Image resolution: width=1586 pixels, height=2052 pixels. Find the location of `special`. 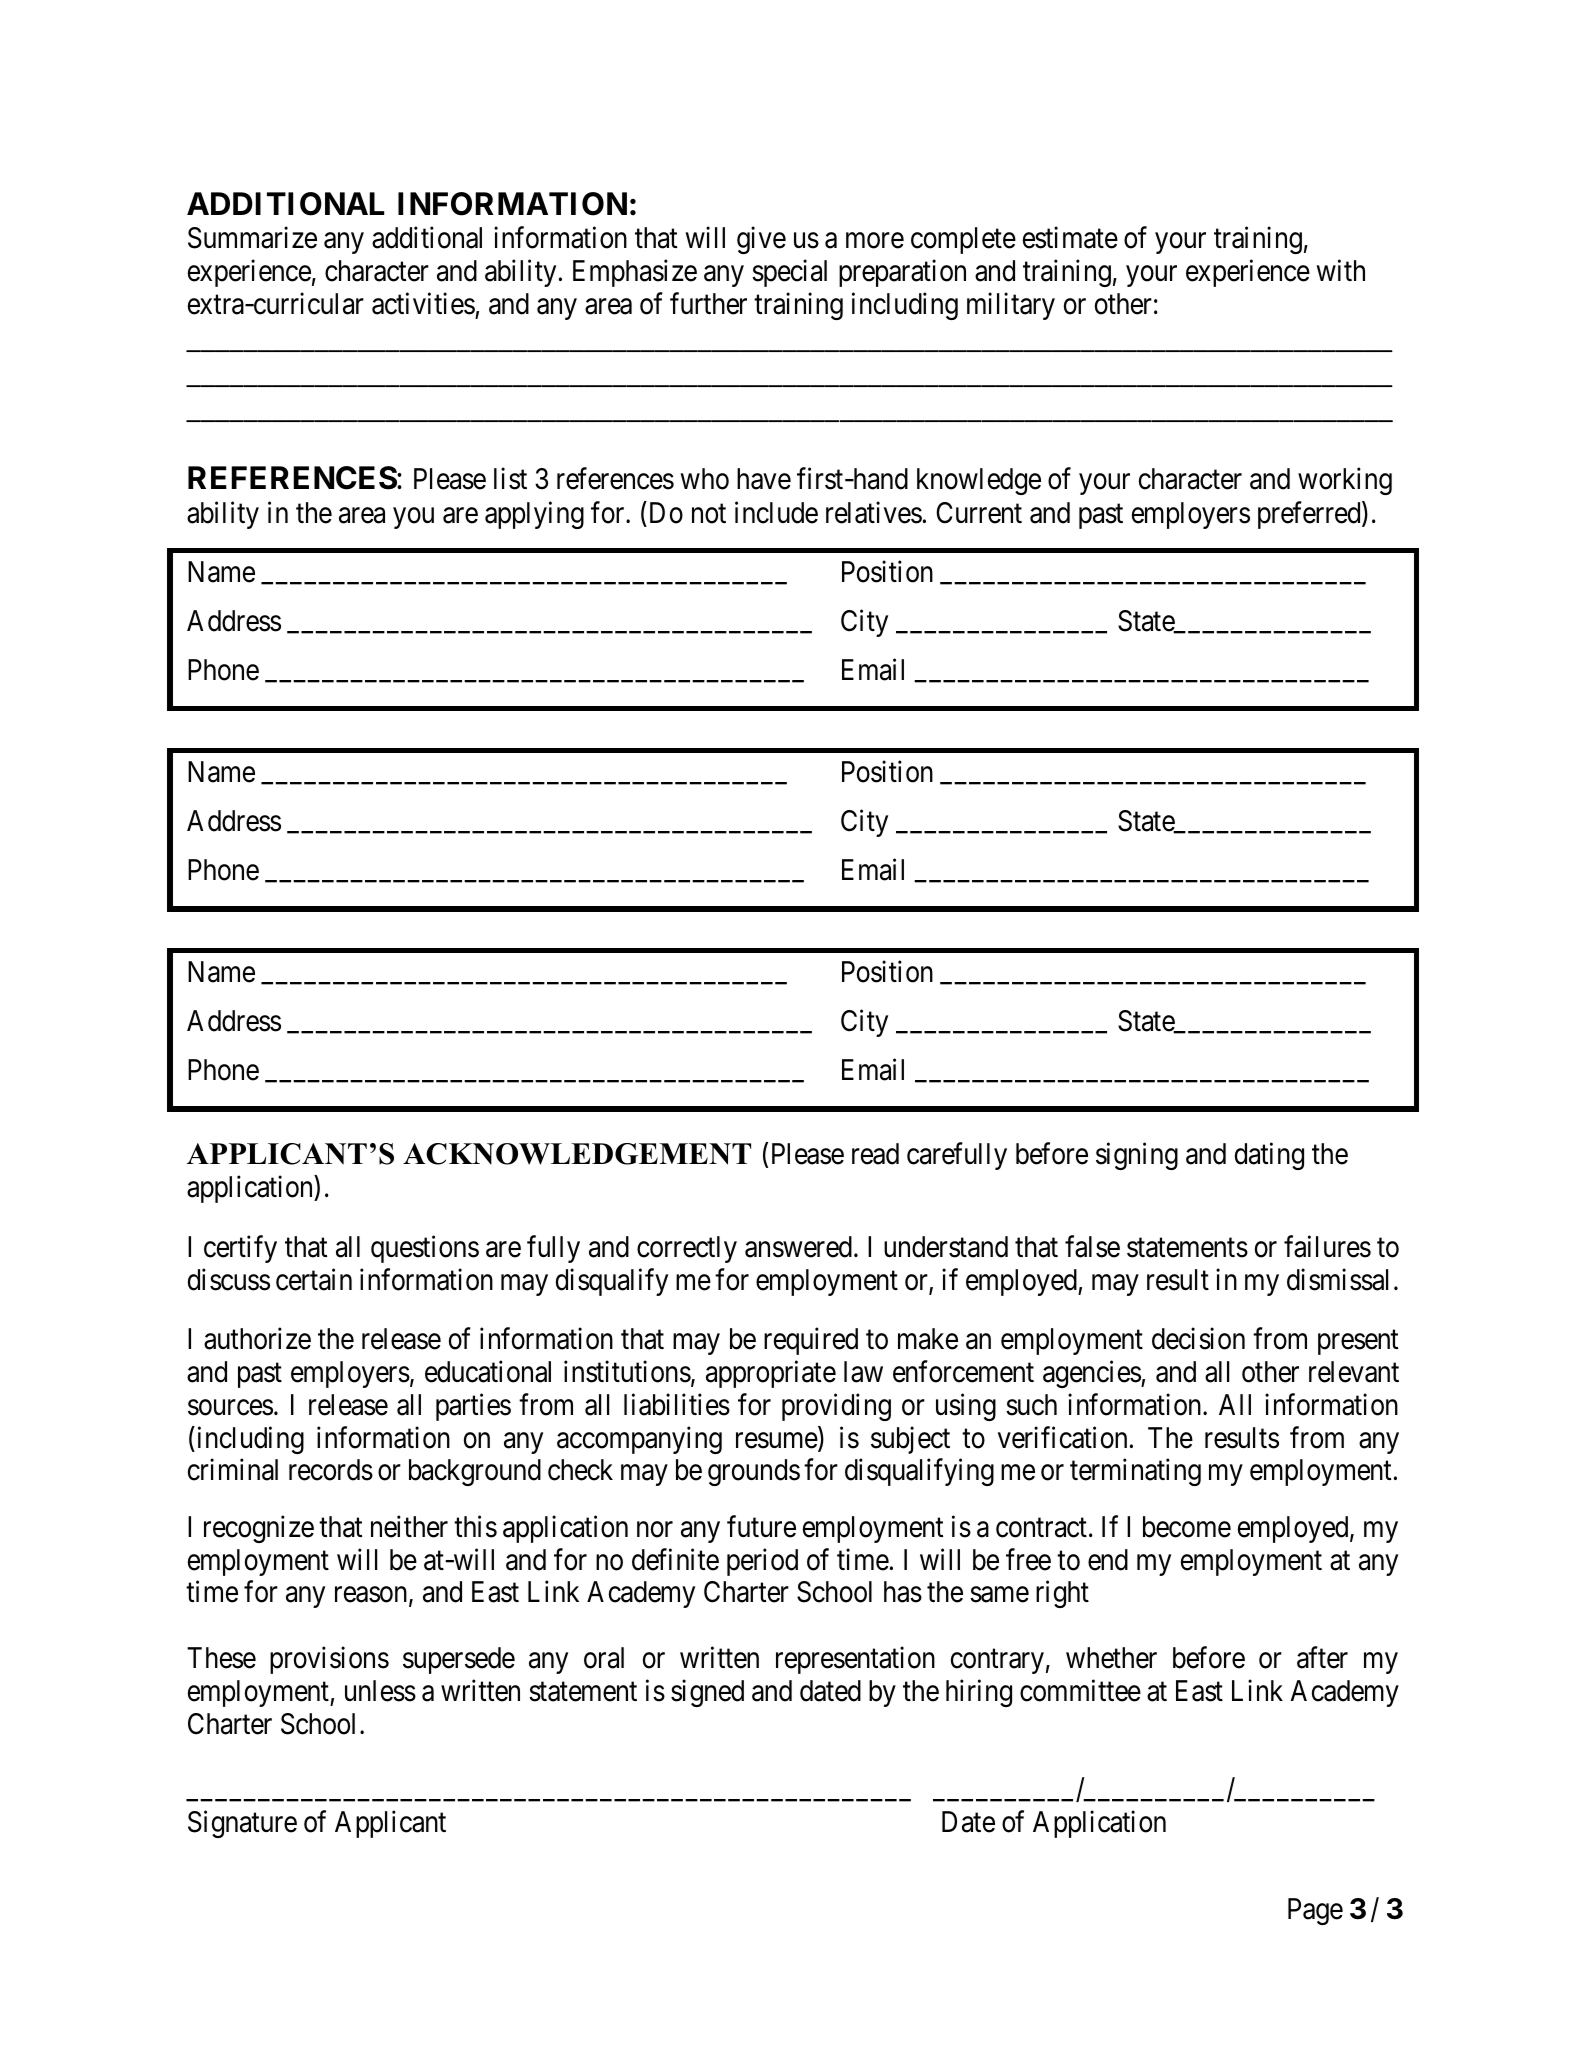

special is located at coordinates (789, 273).
